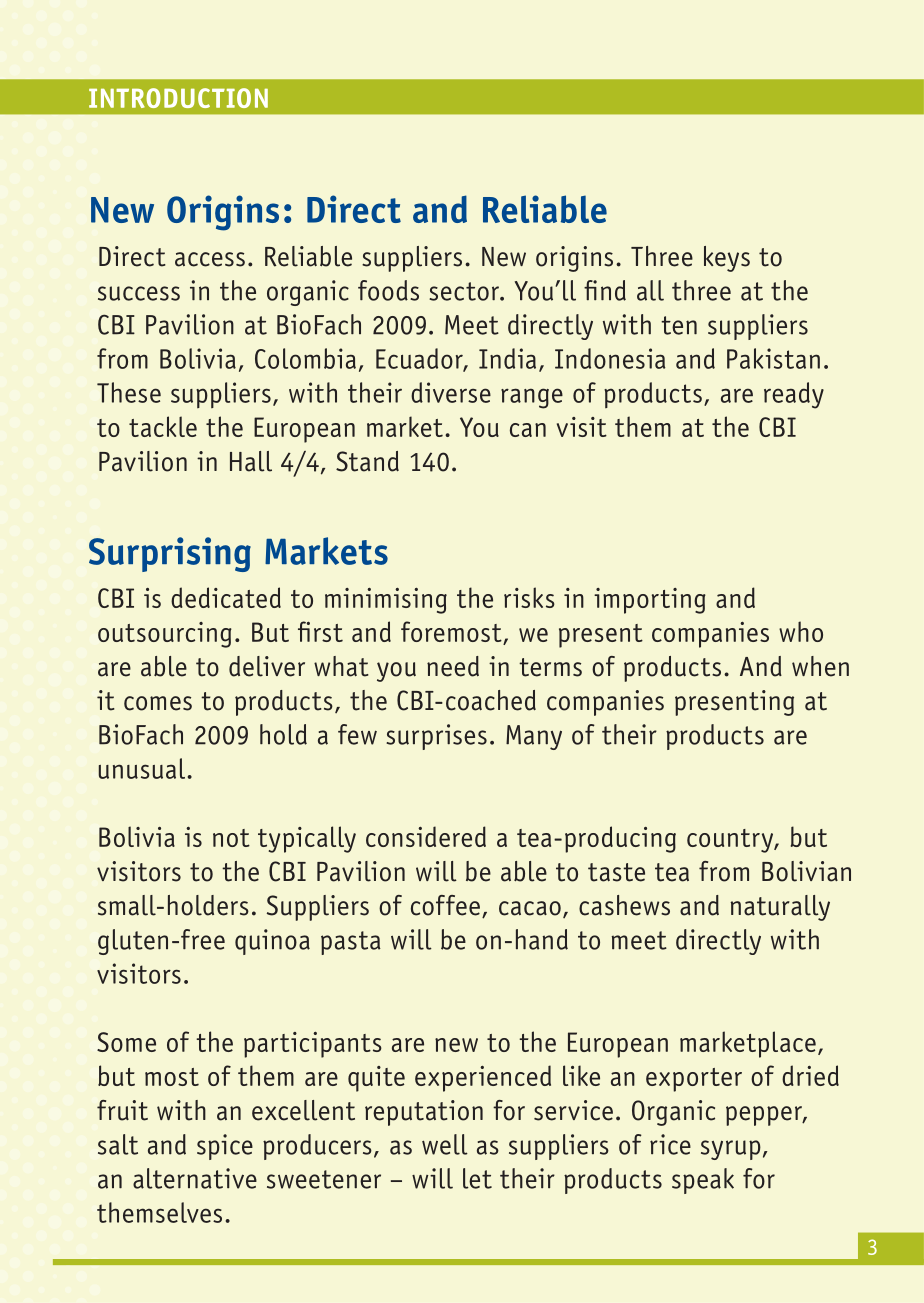 Image resolution: width=924 pixels, height=1303 pixels. I want to click on naturally, so click(780, 908).
